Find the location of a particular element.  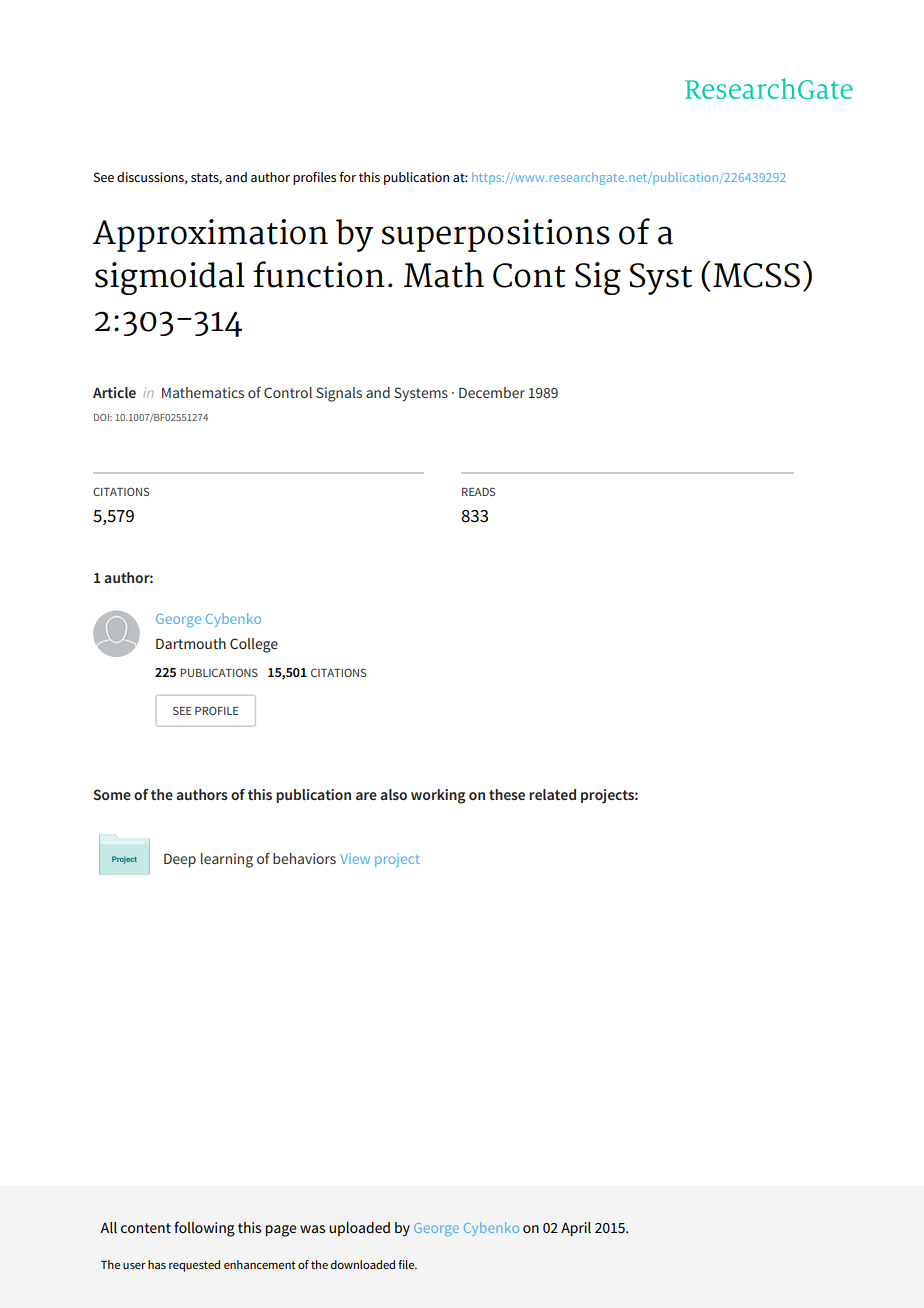

has is located at coordinates (157, 1264).
